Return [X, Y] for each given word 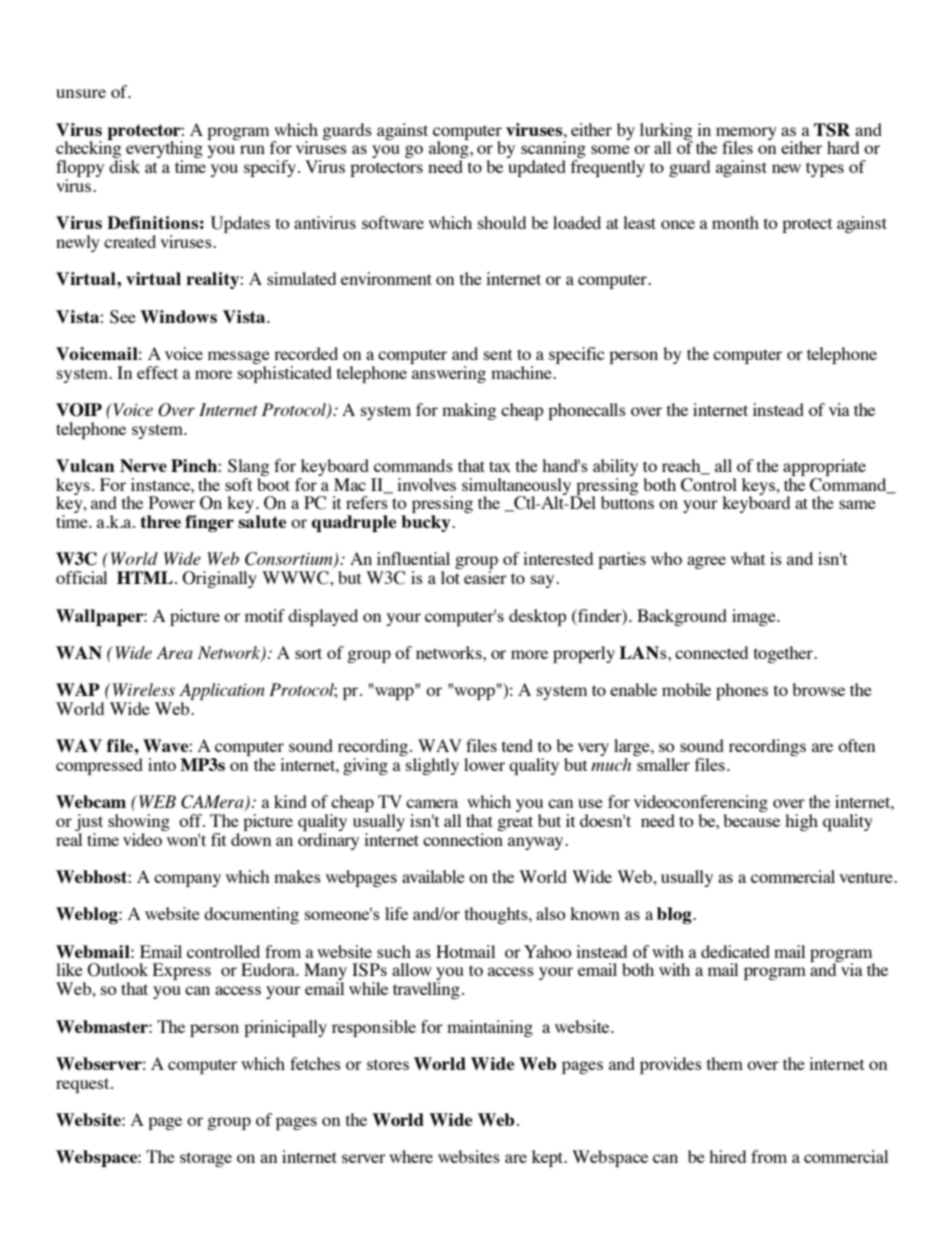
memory [746, 134]
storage [206, 1159]
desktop [538, 617]
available [433, 876]
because [751, 820]
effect [157, 372]
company [187, 880]
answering [448, 373]
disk [124, 166]
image [755, 617]
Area [174, 652]
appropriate [824, 469]
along [450, 150]
